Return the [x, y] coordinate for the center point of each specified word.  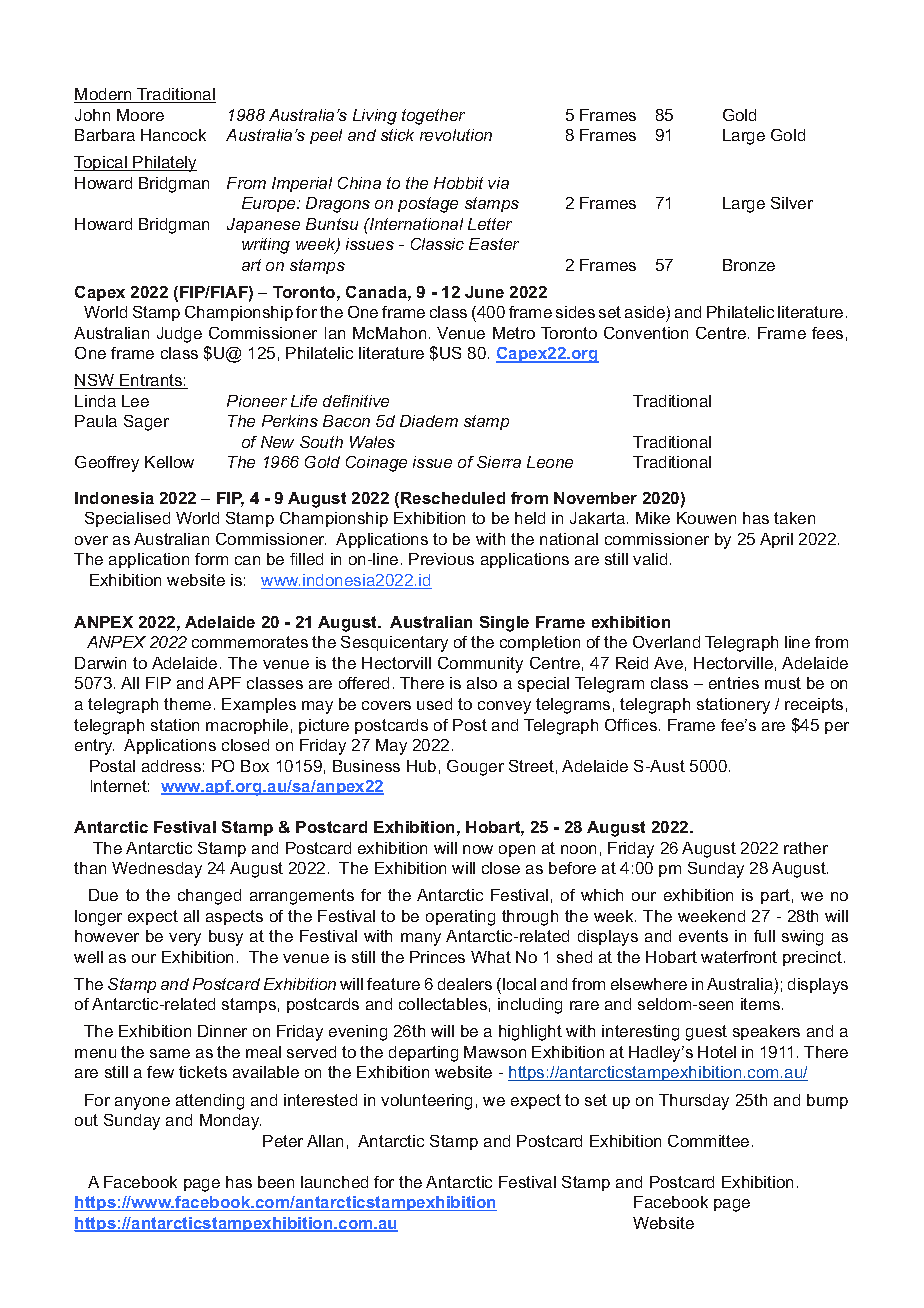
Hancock [173, 135]
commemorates [250, 642]
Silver [792, 203]
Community [480, 665]
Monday [230, 1122]
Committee [708, 1141]
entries [734, 683]
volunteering [426, 1102]
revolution [456, 135]
